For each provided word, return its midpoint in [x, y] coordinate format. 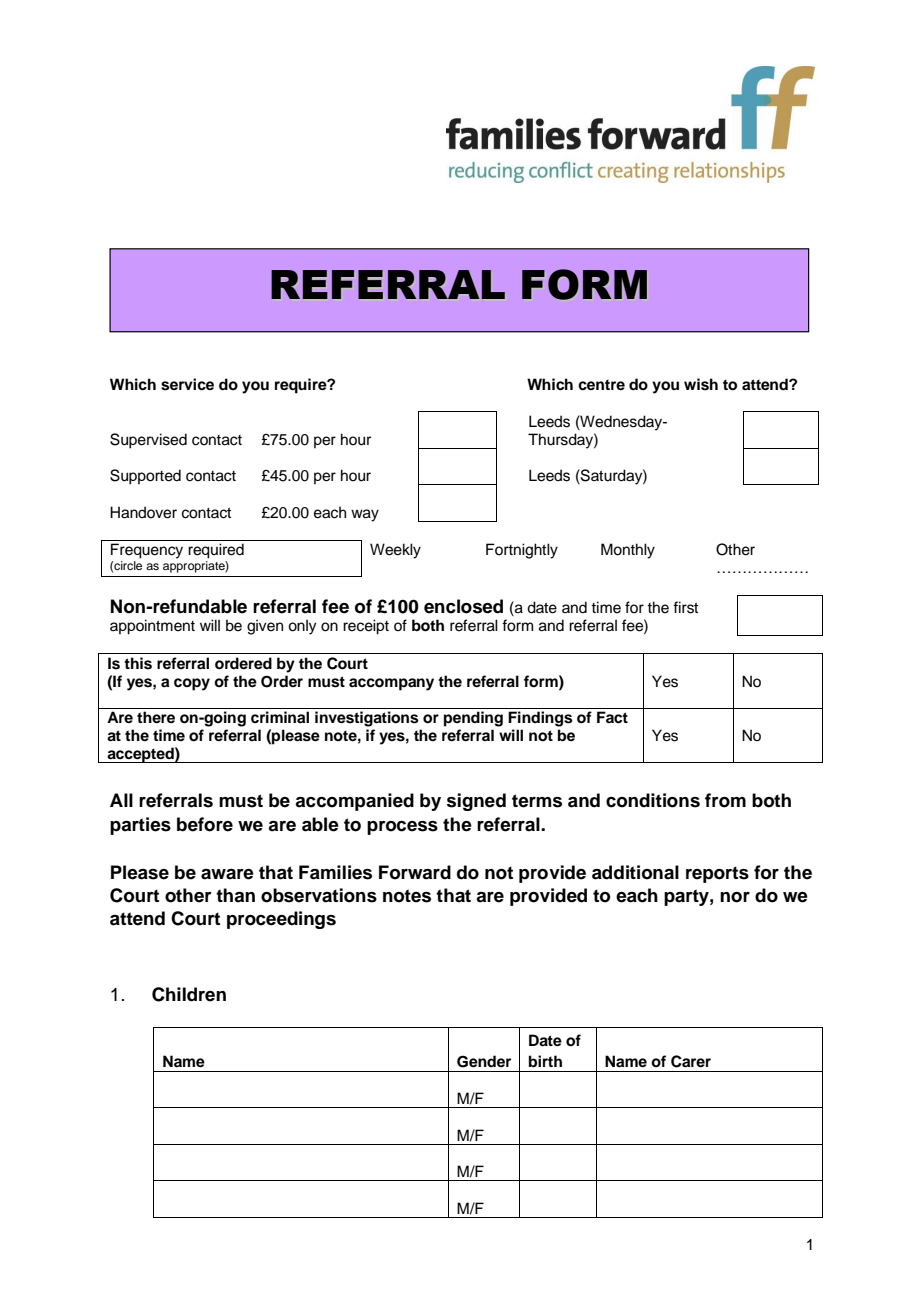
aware [227, 874]
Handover [143, 512]
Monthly [628, 551]
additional [635, 872]
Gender [484, 1061]
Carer [691, 1061]
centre [601, 385]
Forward [415, 872]
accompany [391, 684]
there [156, 717]
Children [189, 994]
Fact [612, 717]
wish [701, 384]
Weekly [395, 551]
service [187, 384]
